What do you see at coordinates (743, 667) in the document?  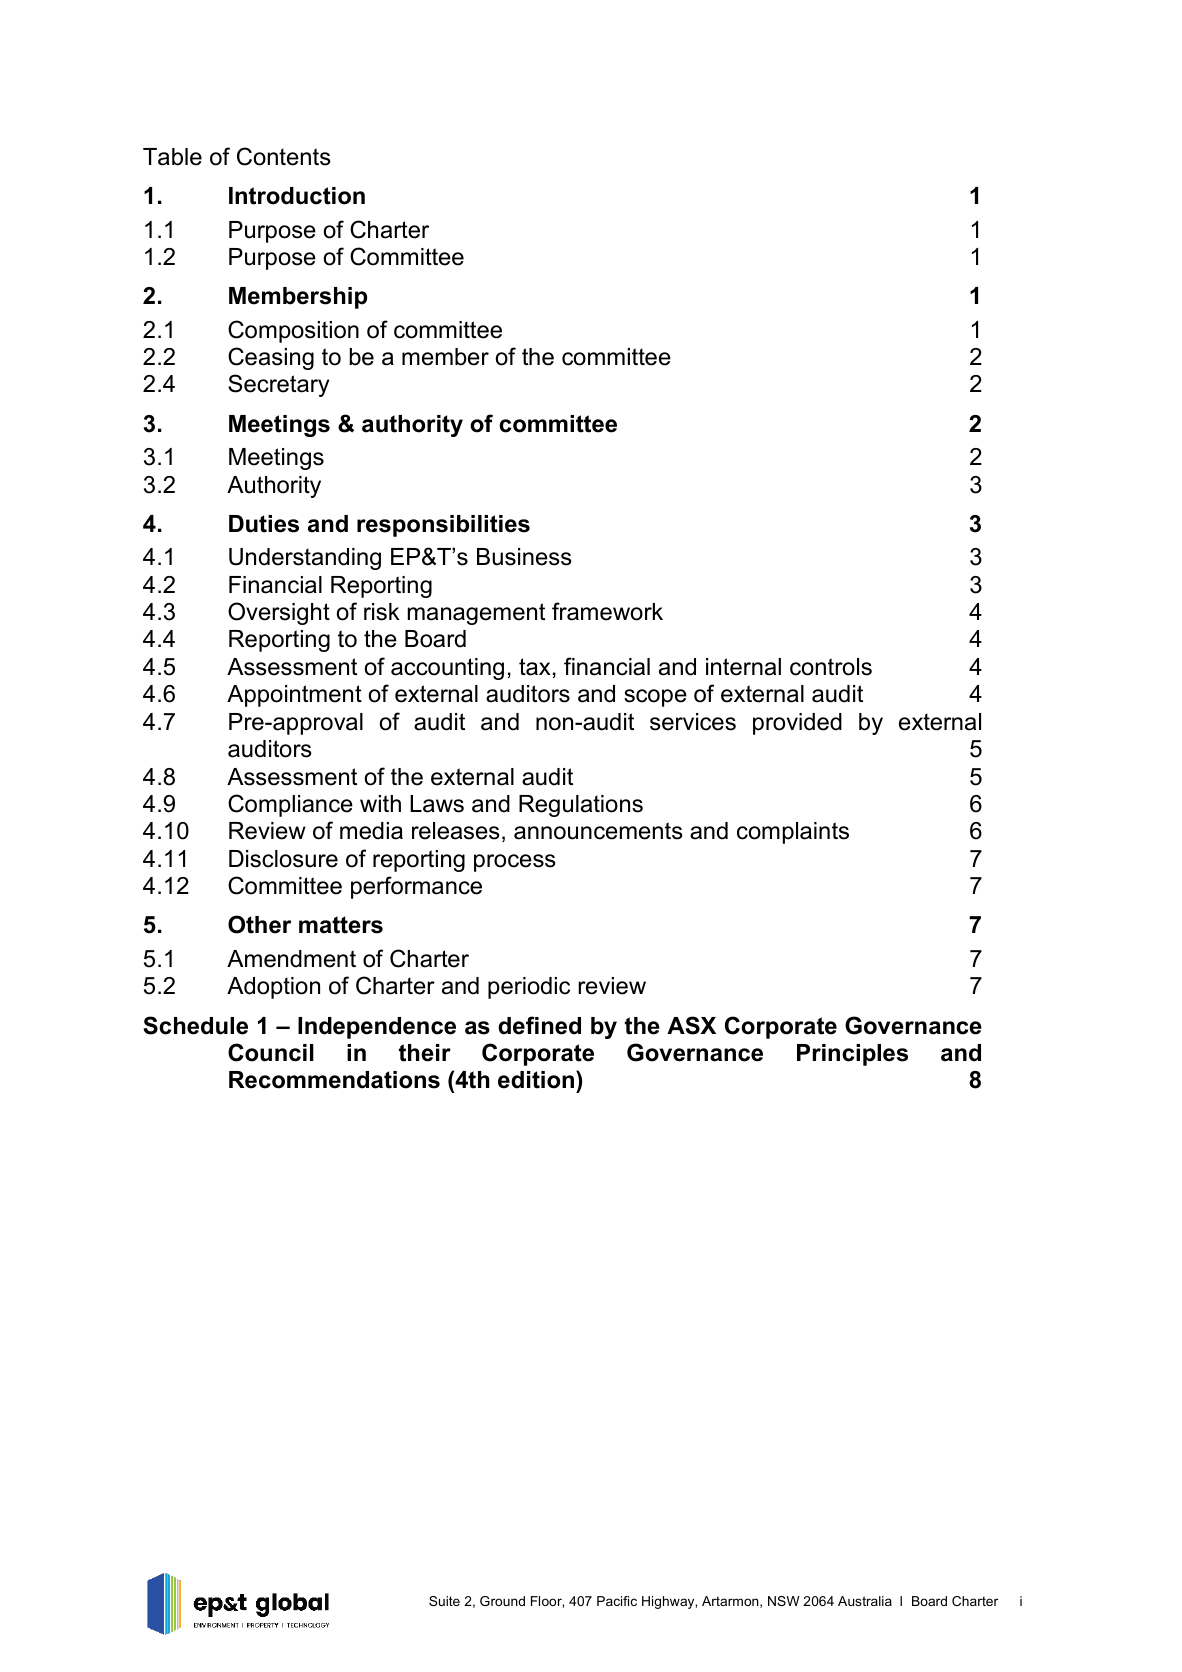 I see `internal` at bounding box center [743, 667].
